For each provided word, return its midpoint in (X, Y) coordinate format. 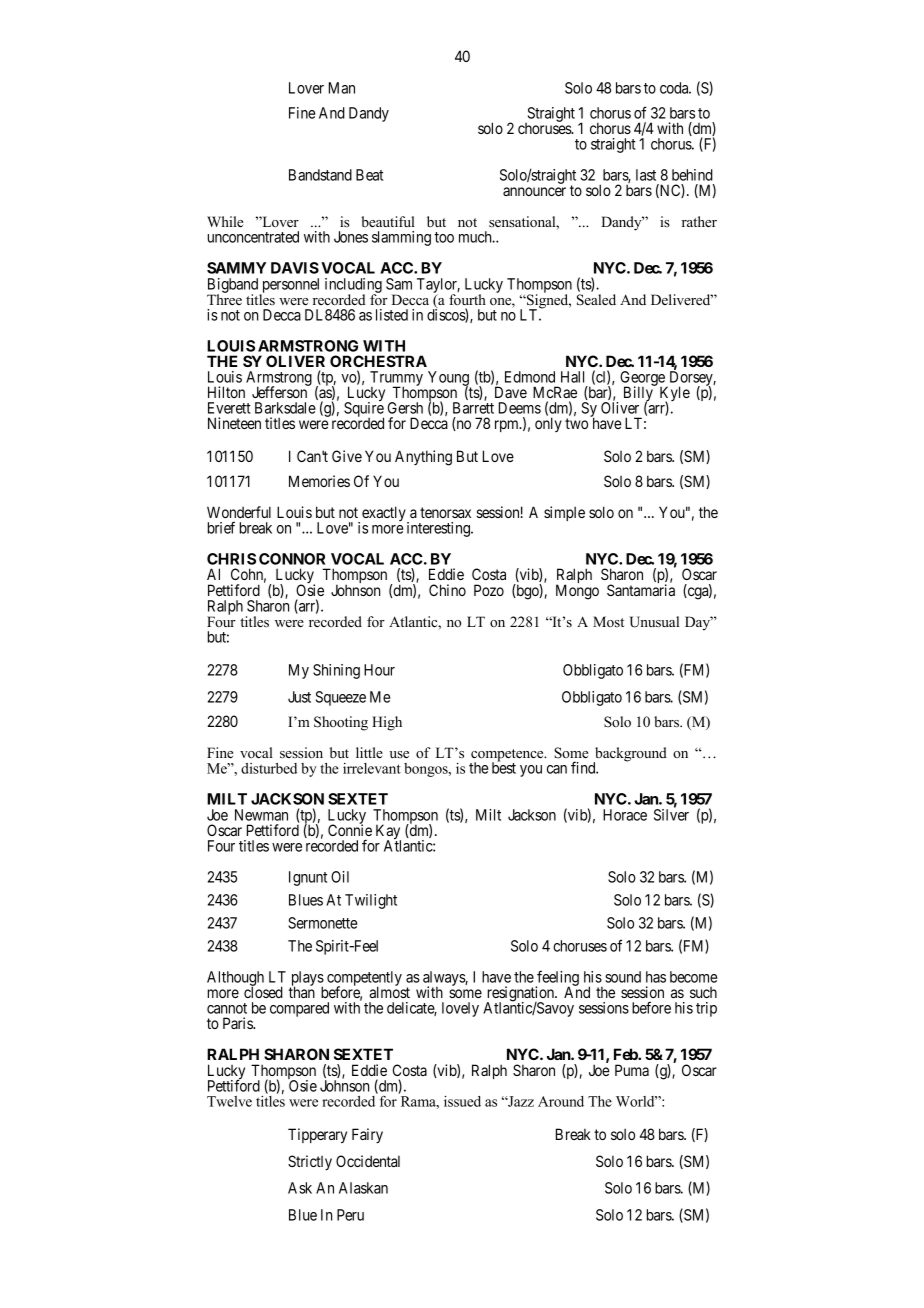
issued (462, 1101)
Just (299, 697)
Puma (632, 1070)
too (444, 237)
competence (508, 756)
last (646, 175)
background (630, 755)
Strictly (310, 1162)
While (225, 221)
